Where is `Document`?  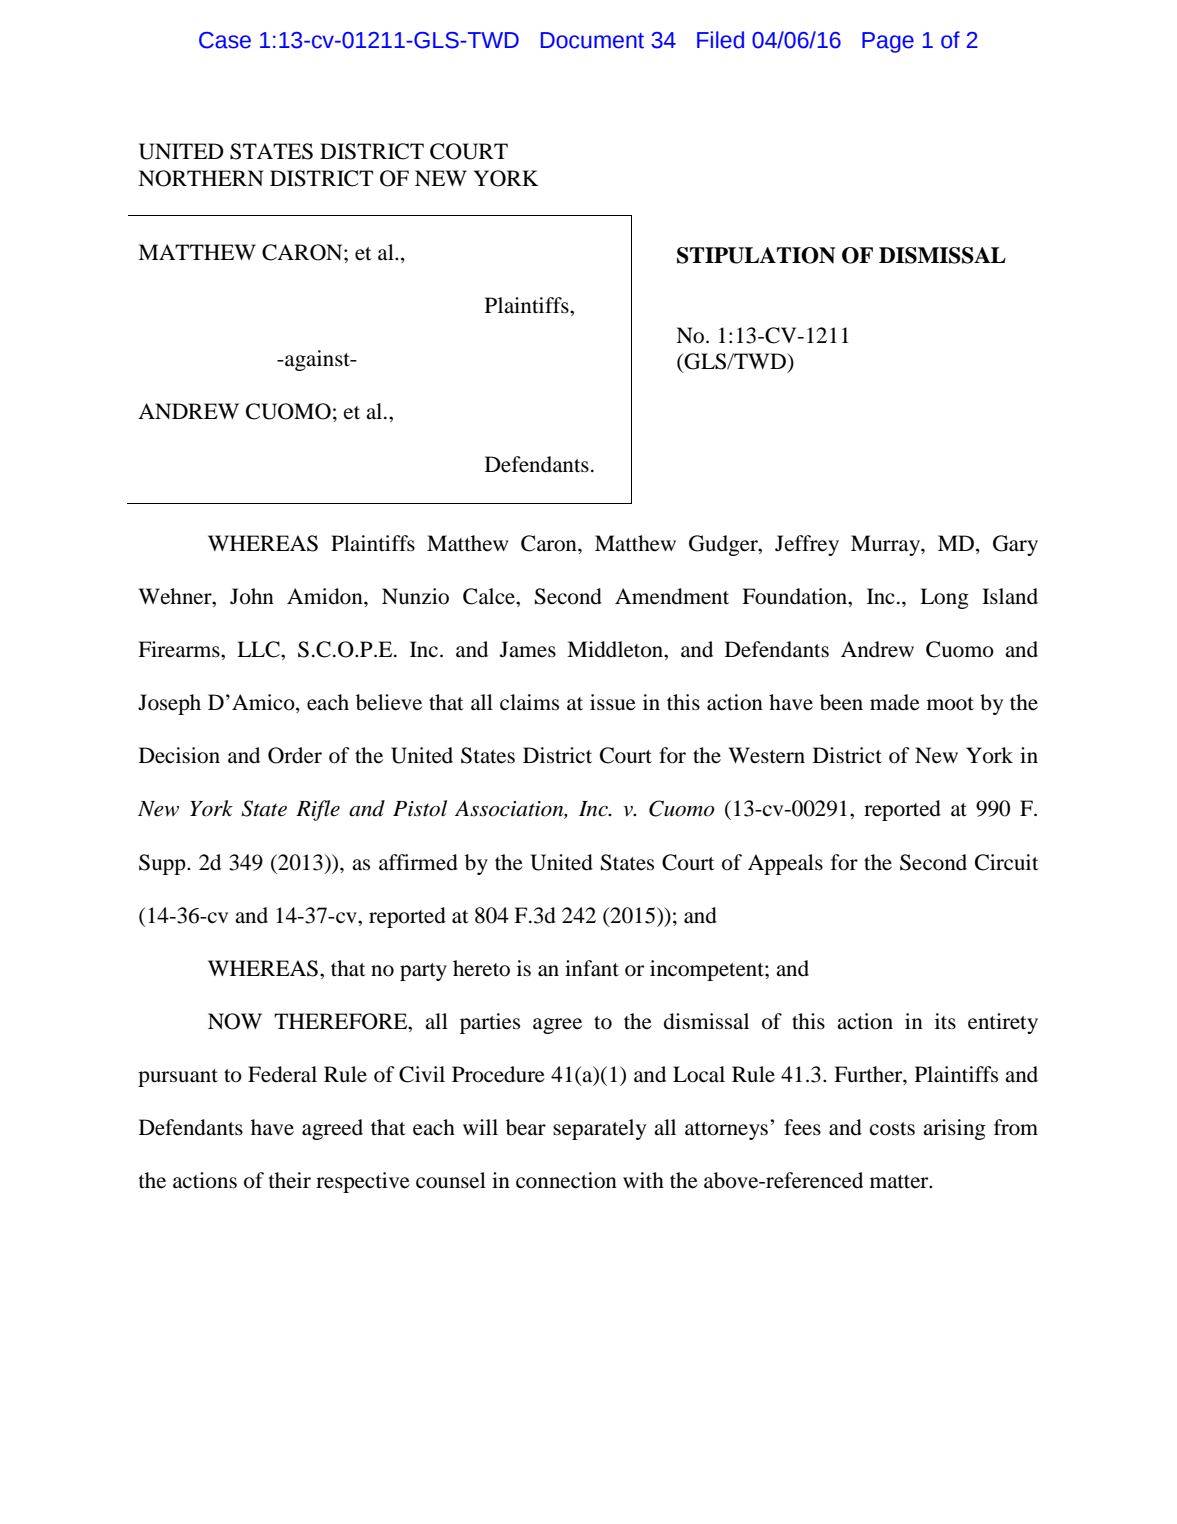
Document is located at coordinates (592, 40).
